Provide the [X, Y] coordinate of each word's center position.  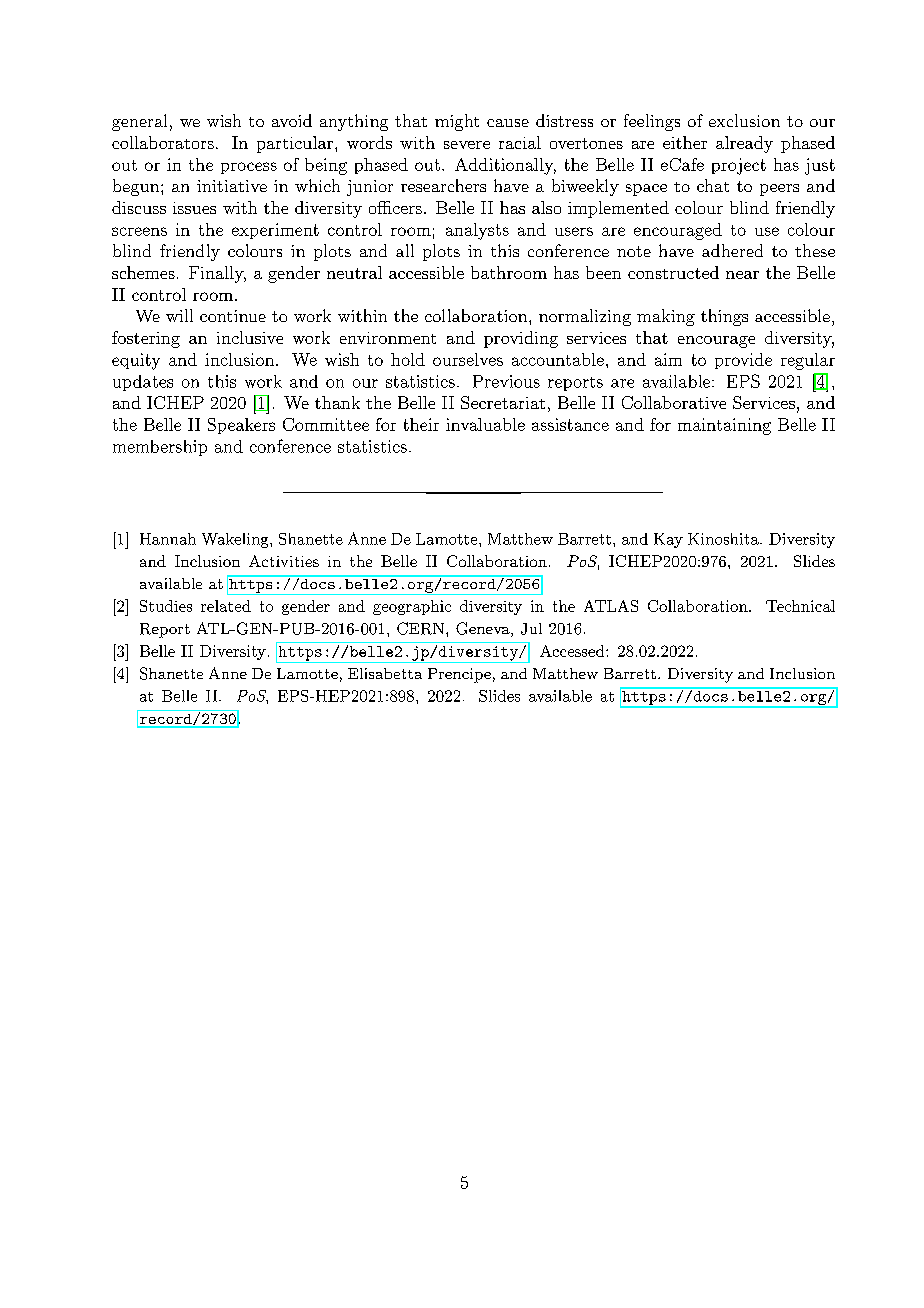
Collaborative [674, 402]
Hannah [168, 539]
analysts [477, 231]
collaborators [163, 142]
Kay [668, 540]
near [742, 275]
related [226, 606]
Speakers [241, 426]
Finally [217, 274]
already [744, 144]
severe [467, 145]
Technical [800, 606]
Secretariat [503, 402]
